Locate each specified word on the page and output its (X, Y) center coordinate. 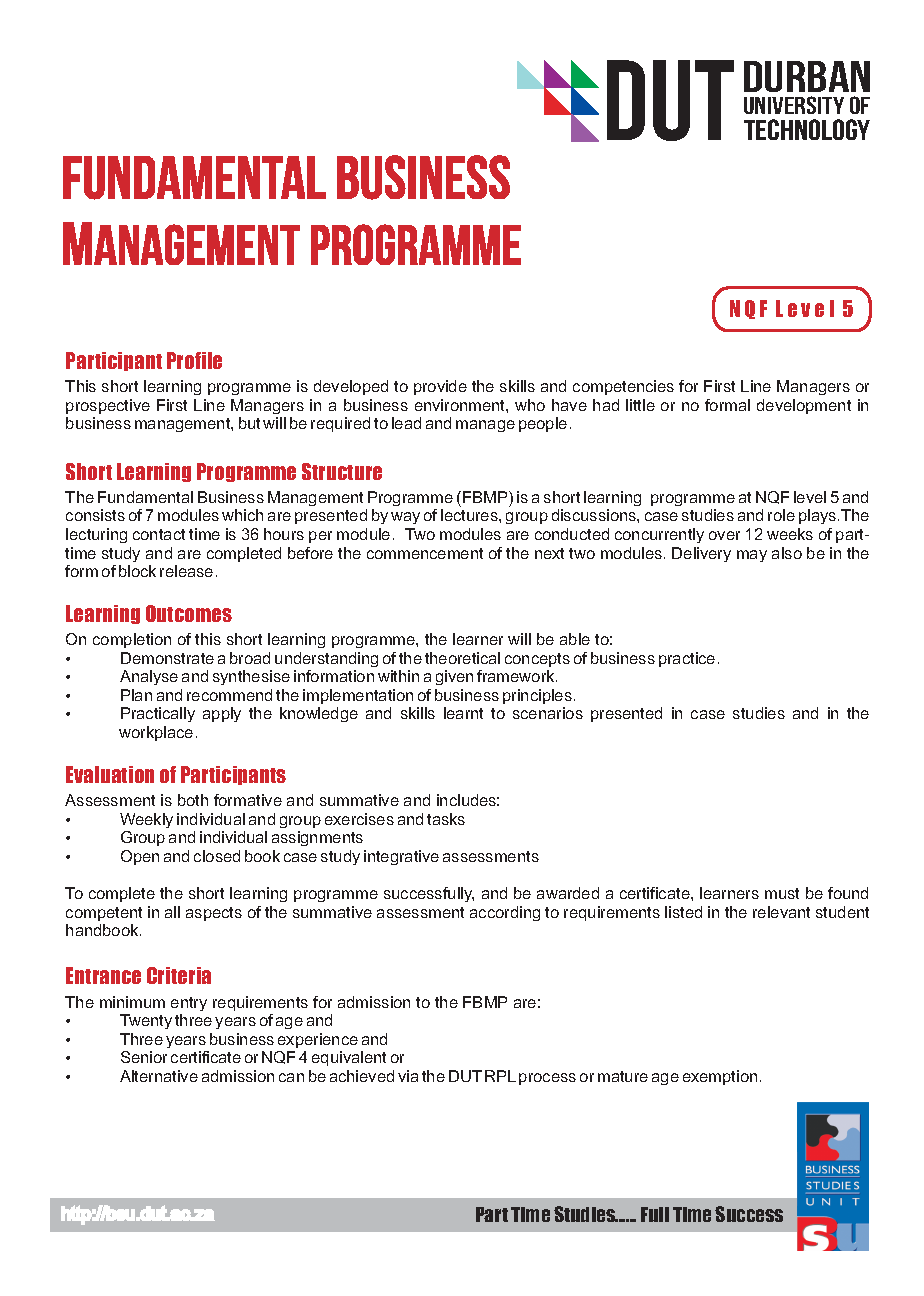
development (804, 406)
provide (440, 387)
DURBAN (807, 76)
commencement (425, 553)
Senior (144, 1057)
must (782, 893)
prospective (108, 406)
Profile (194, 360)
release (186, 571)
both (193, 800)
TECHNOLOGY (807, 129)
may (752, 556)
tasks (446, 819)
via (408, 1076)
